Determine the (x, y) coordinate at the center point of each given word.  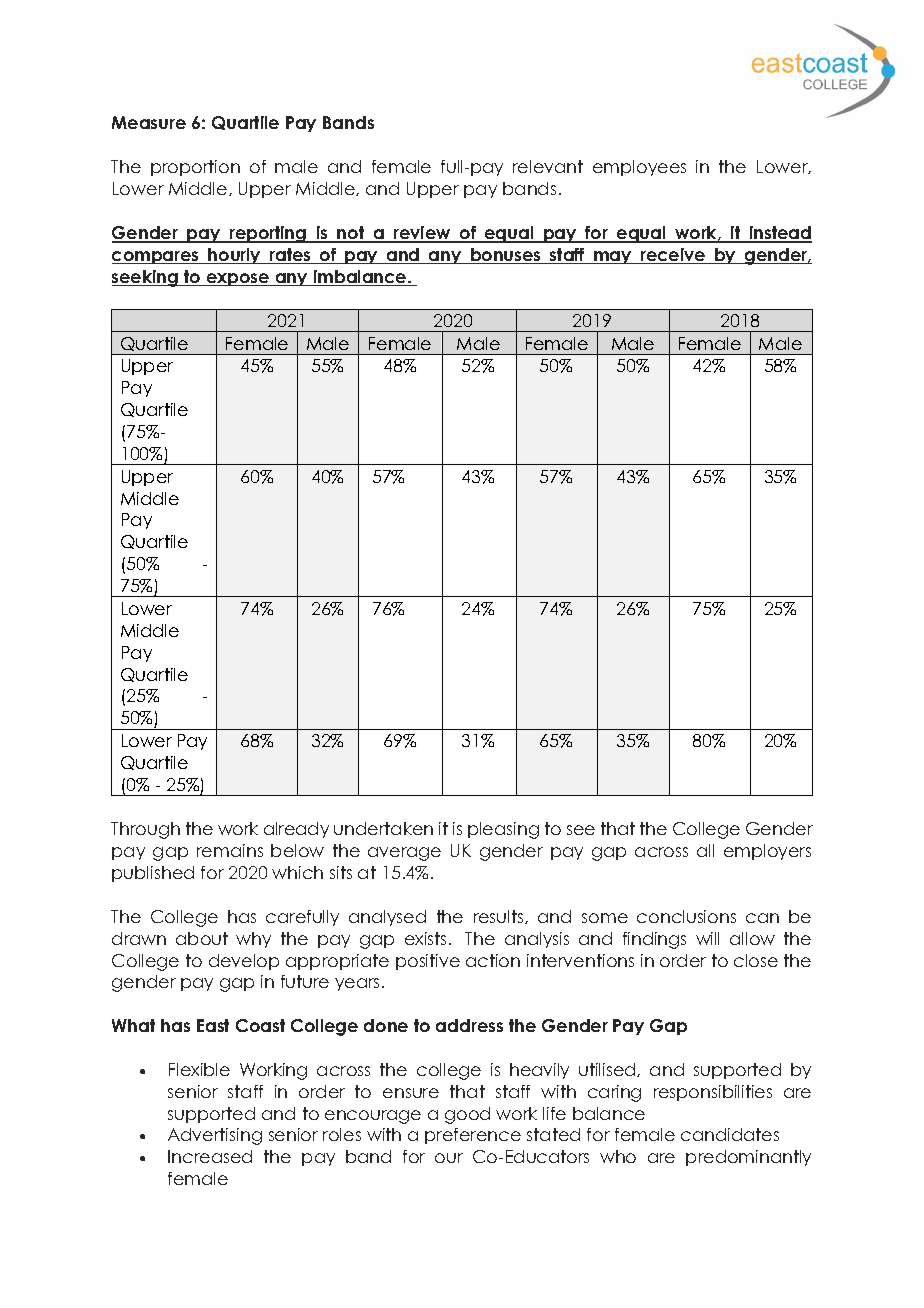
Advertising (215, 1136)
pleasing (503, 830)
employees (639, 168)
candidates (730, 1134)
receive (673, 256)
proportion (195, 168)
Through (145, 830)
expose (238, 279)
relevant (548, 166)
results (500, 917)
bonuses (506, 256)
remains (230, 850)
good (467, 1115)
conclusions (686, 916)
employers (767, 852)
